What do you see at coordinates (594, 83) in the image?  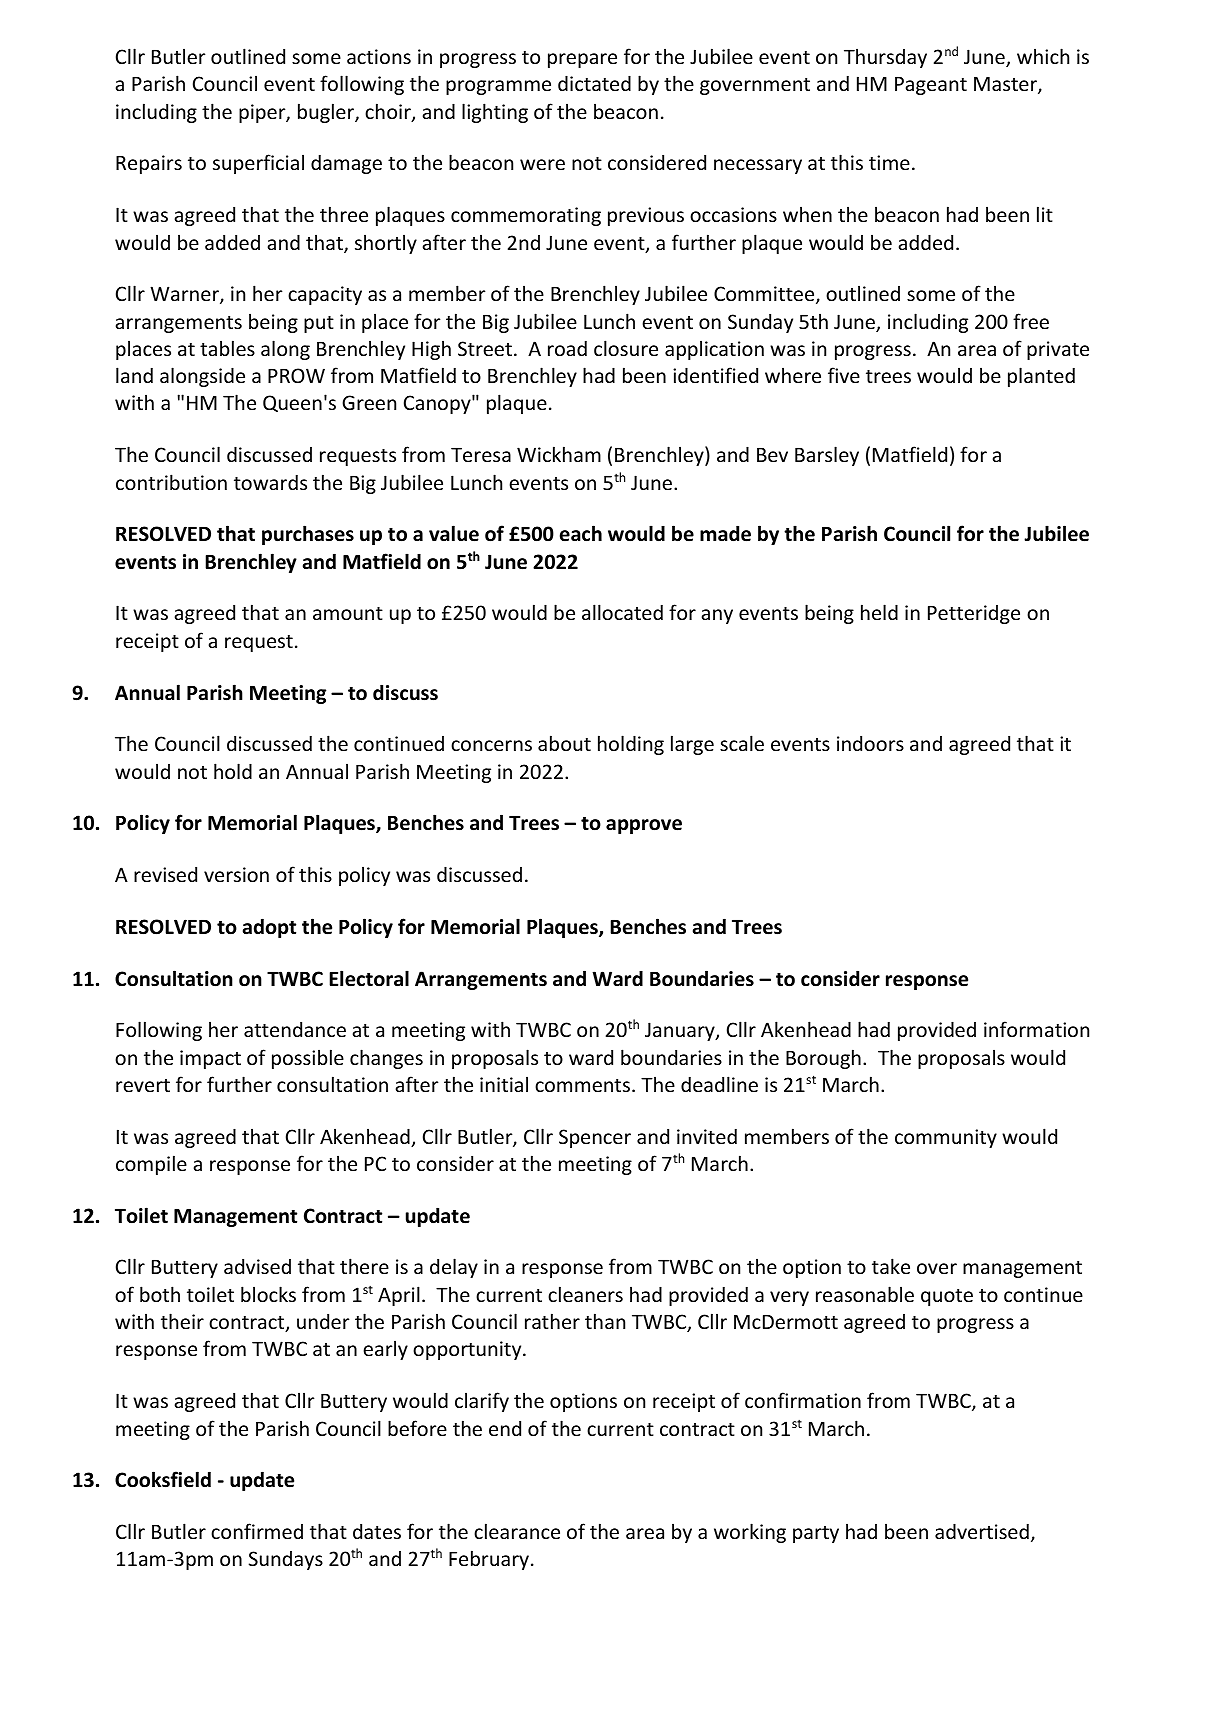 I see `dictated` at bounding box center [594, 83].
